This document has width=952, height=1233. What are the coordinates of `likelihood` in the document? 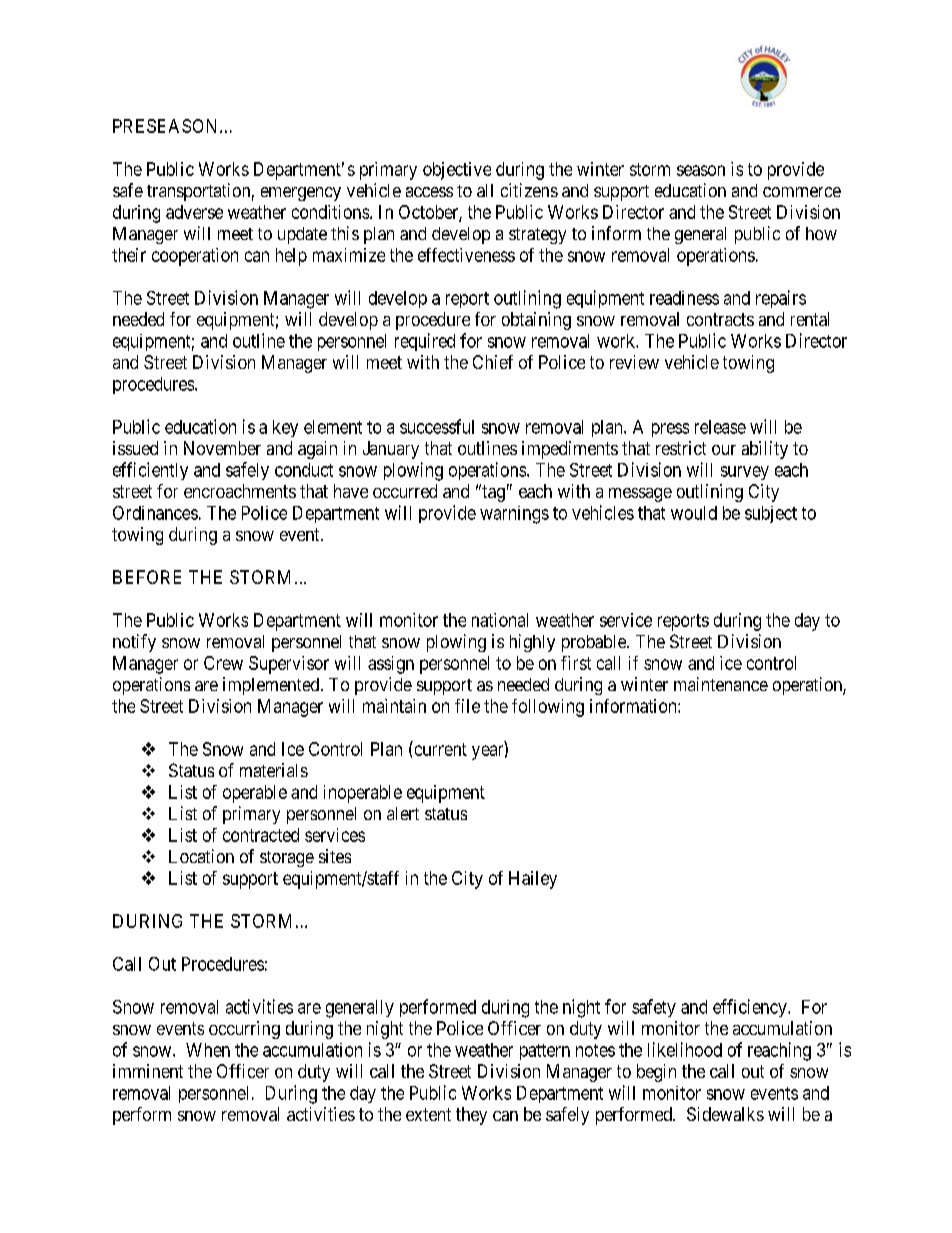 It's located at (685, 1049).
